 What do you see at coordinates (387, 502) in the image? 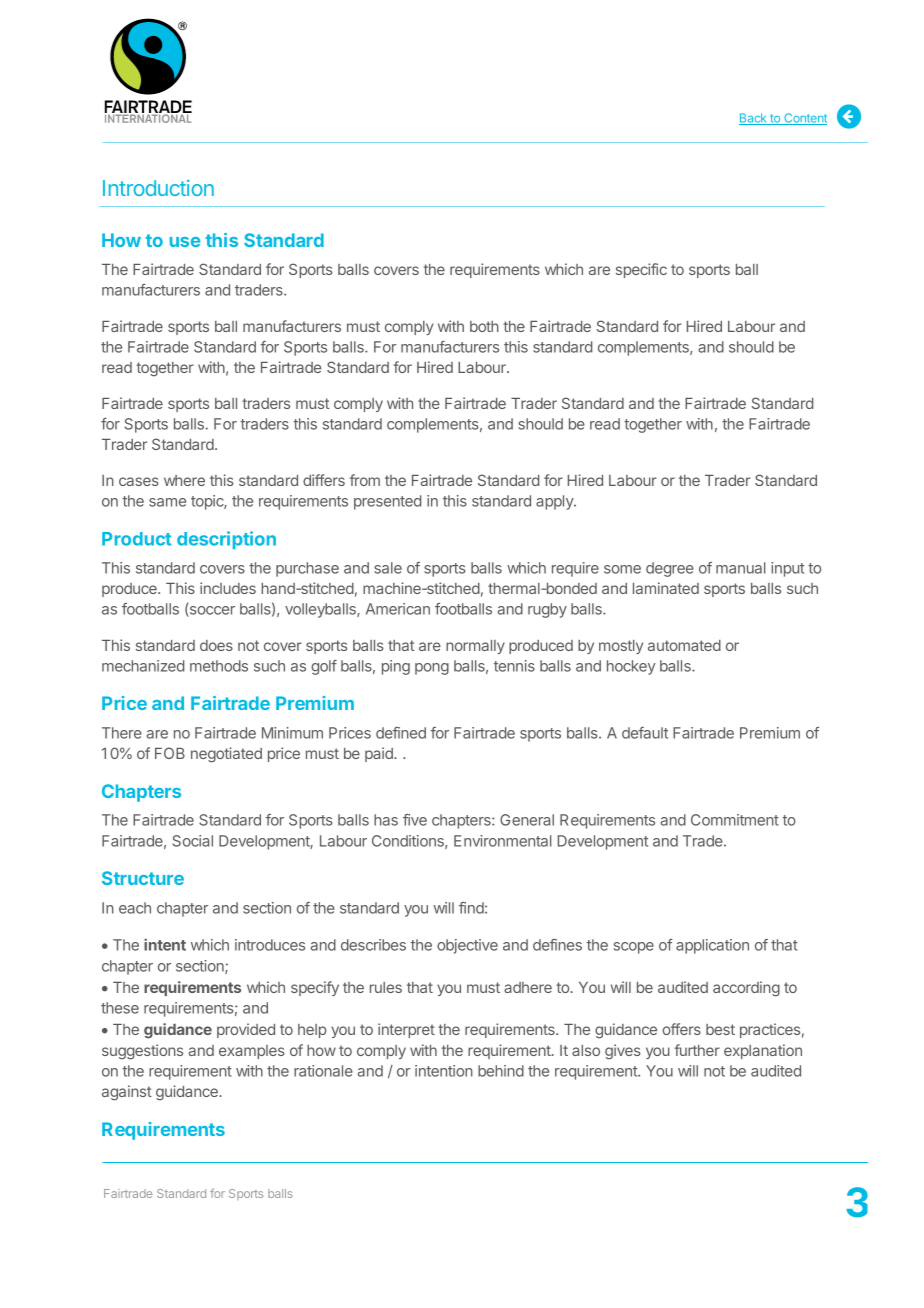
I see `presented` at bounding box center [387, 502].
